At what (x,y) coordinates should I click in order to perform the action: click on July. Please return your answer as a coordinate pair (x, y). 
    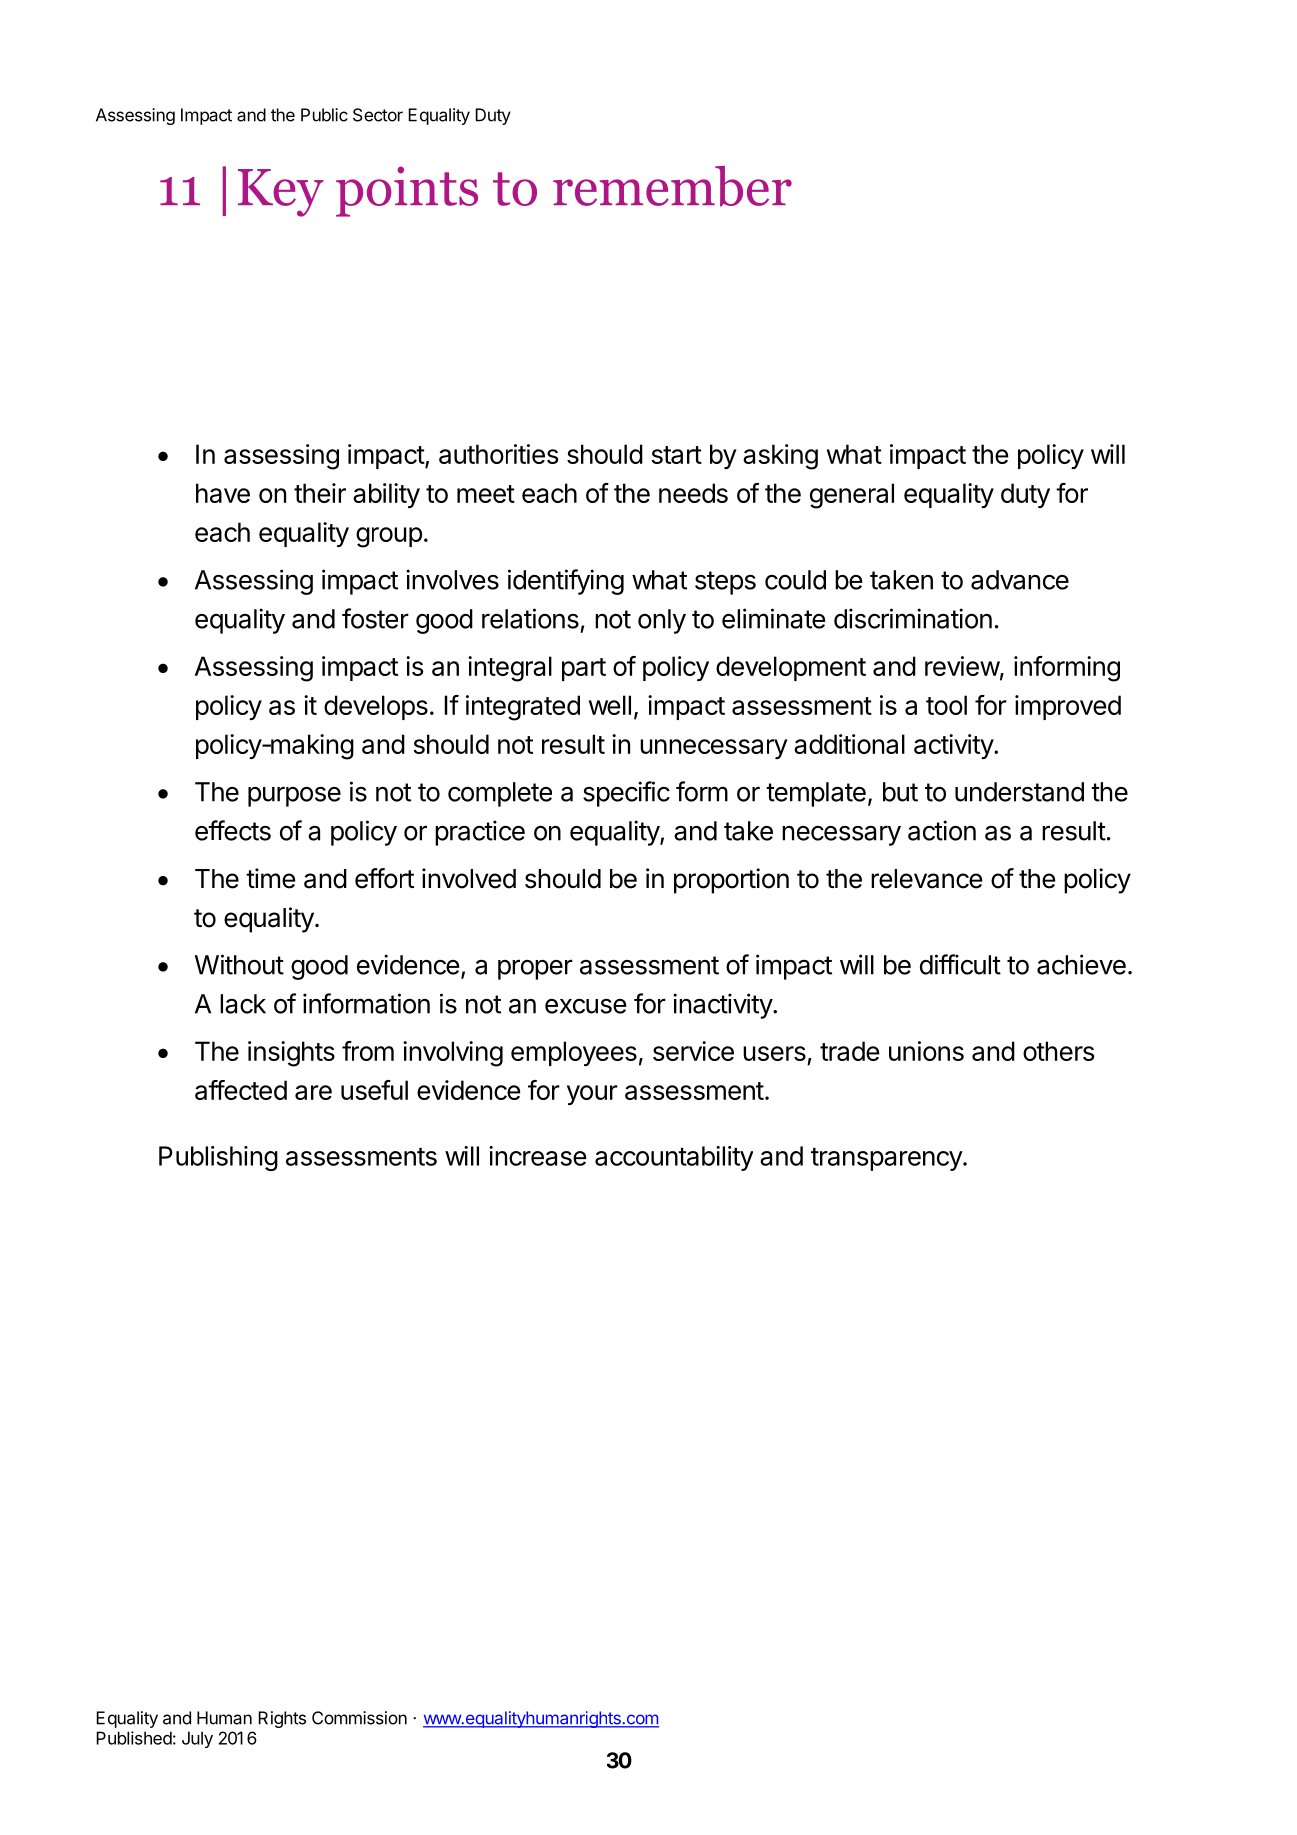
    Looking at the image, I should click on (197, 1739).
